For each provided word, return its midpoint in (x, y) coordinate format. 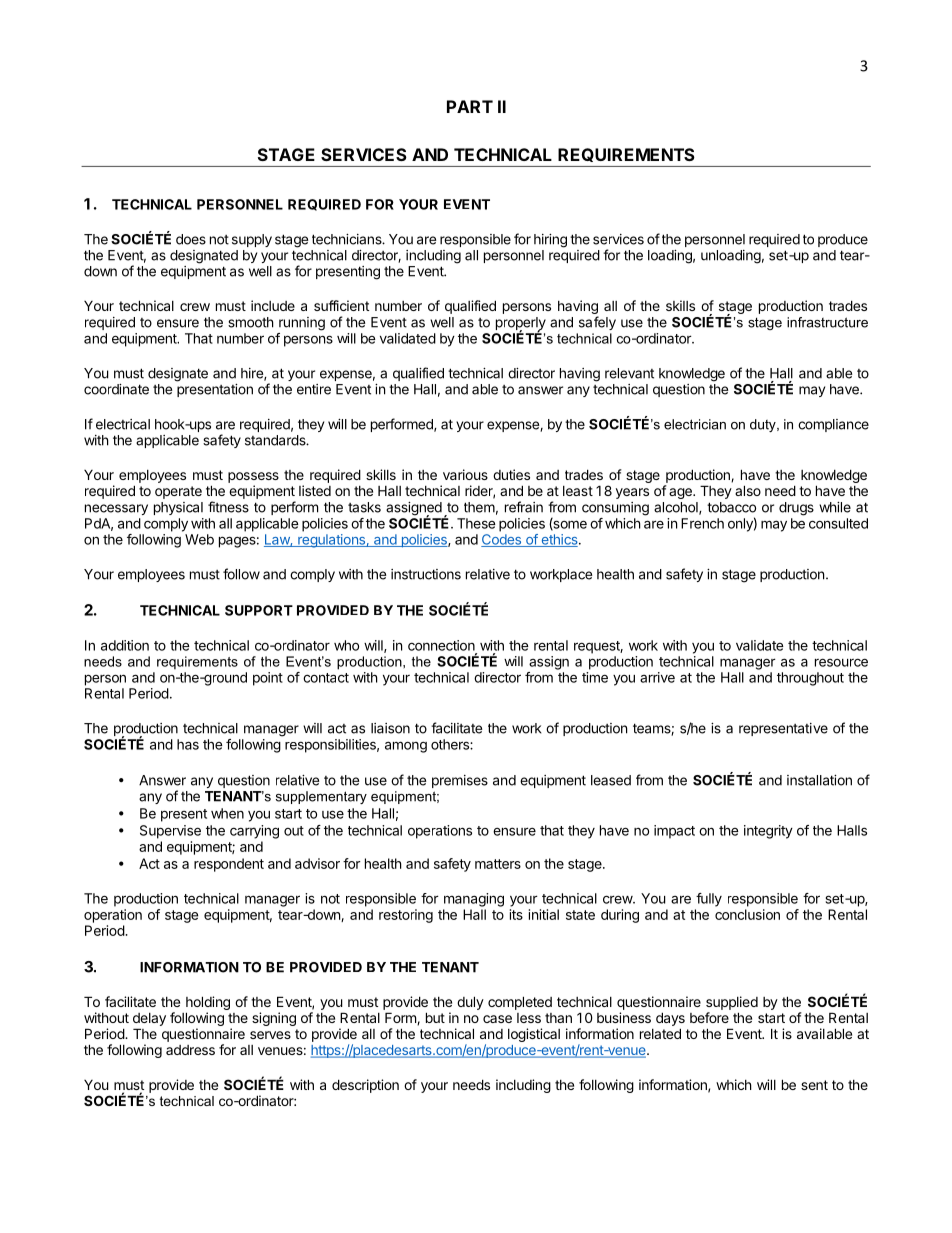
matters (498, 864)
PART (470, 106)
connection (441, 645)
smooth (251, 322)
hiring (550, 241)
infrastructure (827, 322)
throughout (810, 679)
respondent (229, 865)
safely (597, 323)
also (748, 490)
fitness (228, 507)
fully (709, 900)
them (479, 507)
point (268, 679)
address (190, 1050)
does (191, 239)
